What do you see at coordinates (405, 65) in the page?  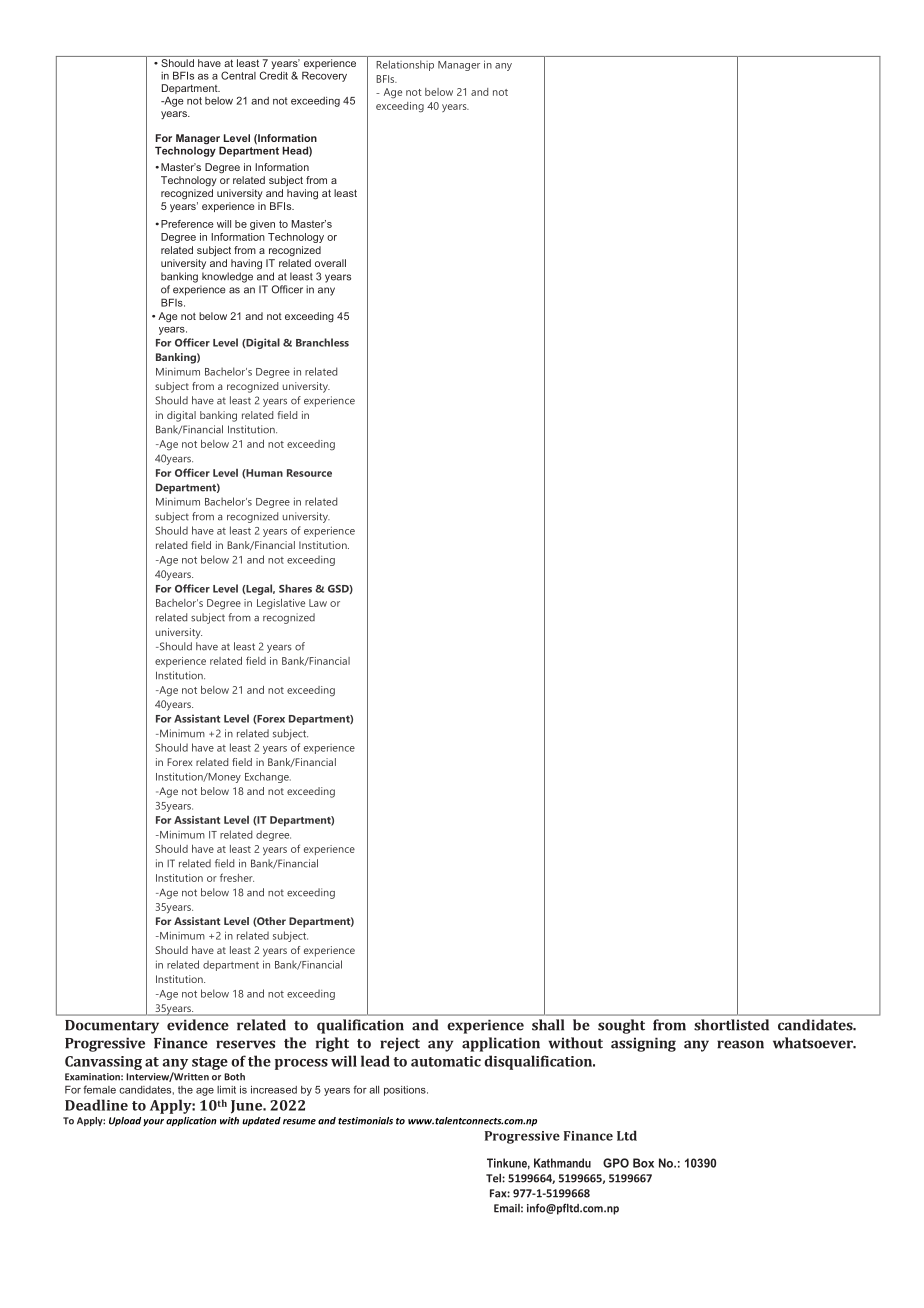 I see `Relationship` at bounding box center [405, 65].
